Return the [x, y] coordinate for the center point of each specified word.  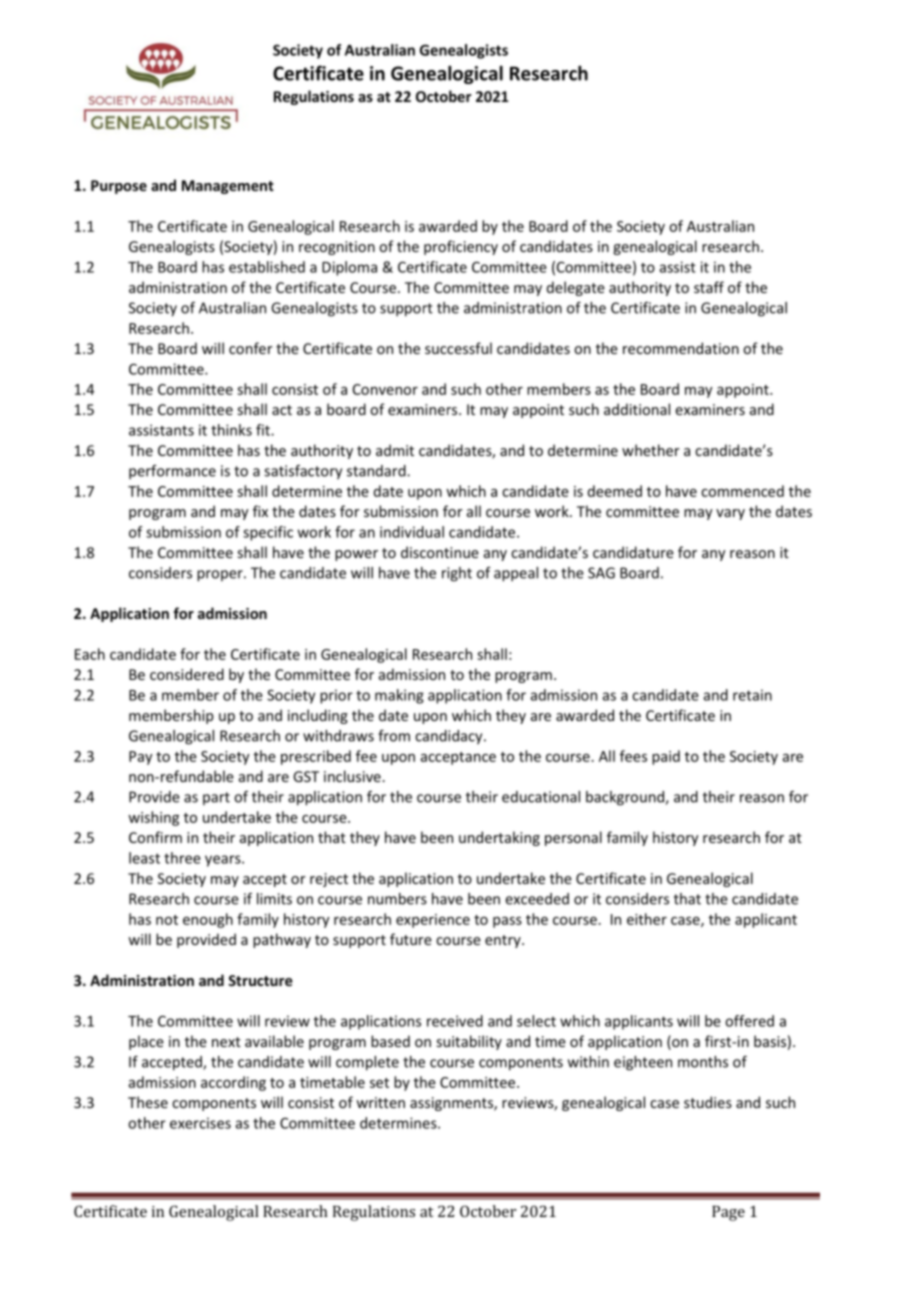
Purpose [119, 187]
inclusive [353, 776]
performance [172, 472]
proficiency [461, 247]
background [626, 798]
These [148, 1102]
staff [709, 287]
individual [412, 532]
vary [730, 514]
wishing [153, 818]
